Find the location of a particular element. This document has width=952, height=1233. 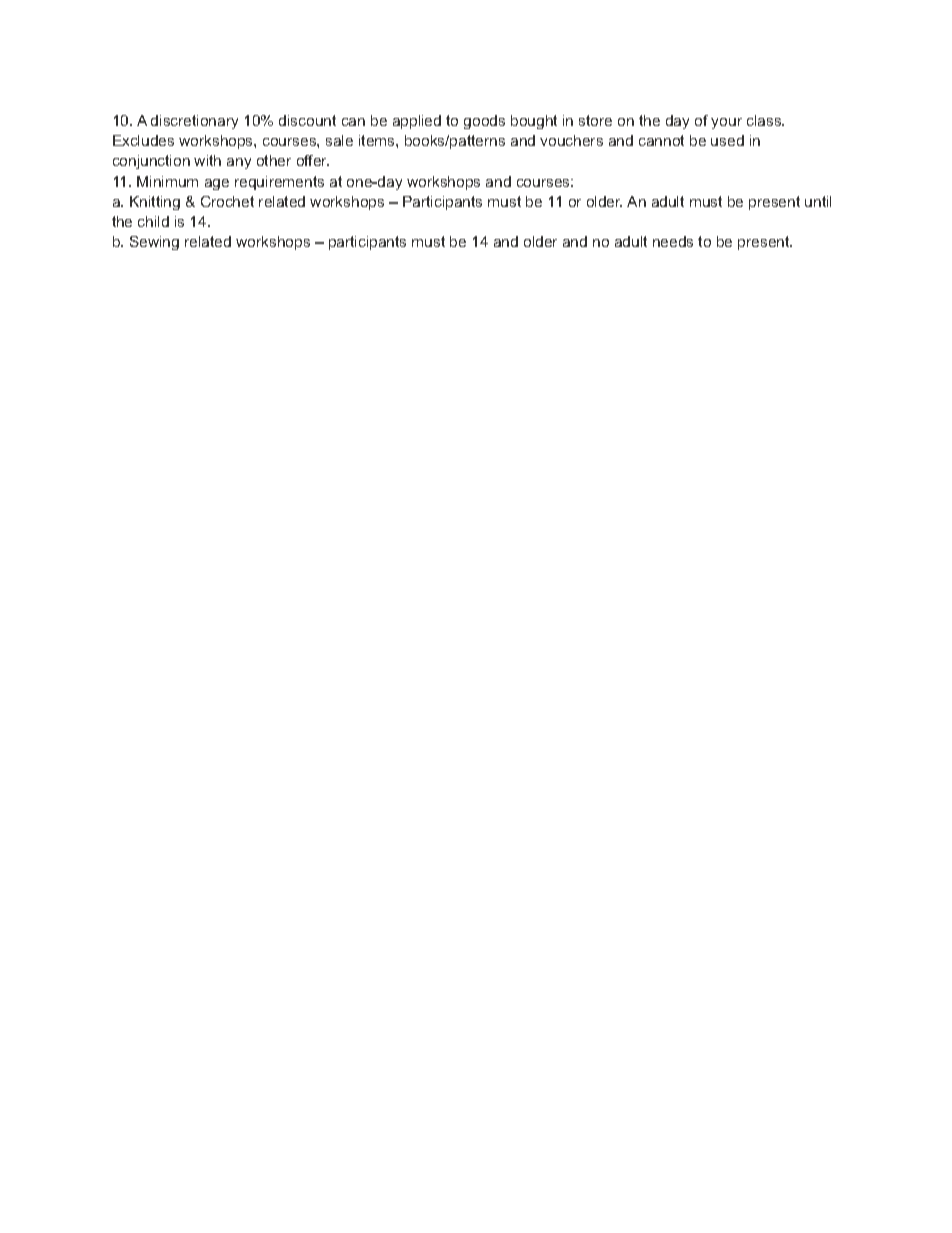

offer is located at coordinates (313, 160).
